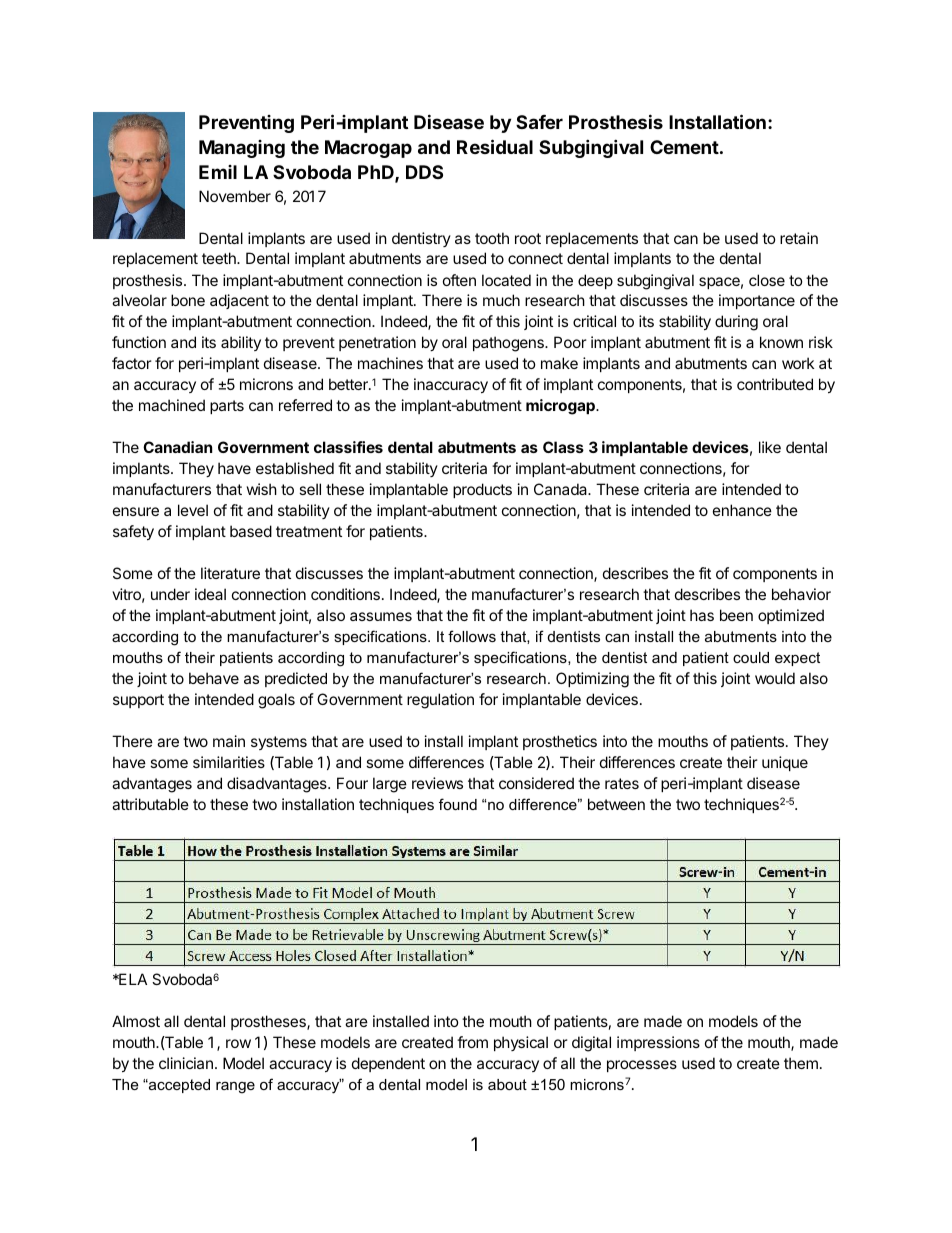  Describe the element at coordinates (799, 238) in the screenshot. I see `retain` at that location.
